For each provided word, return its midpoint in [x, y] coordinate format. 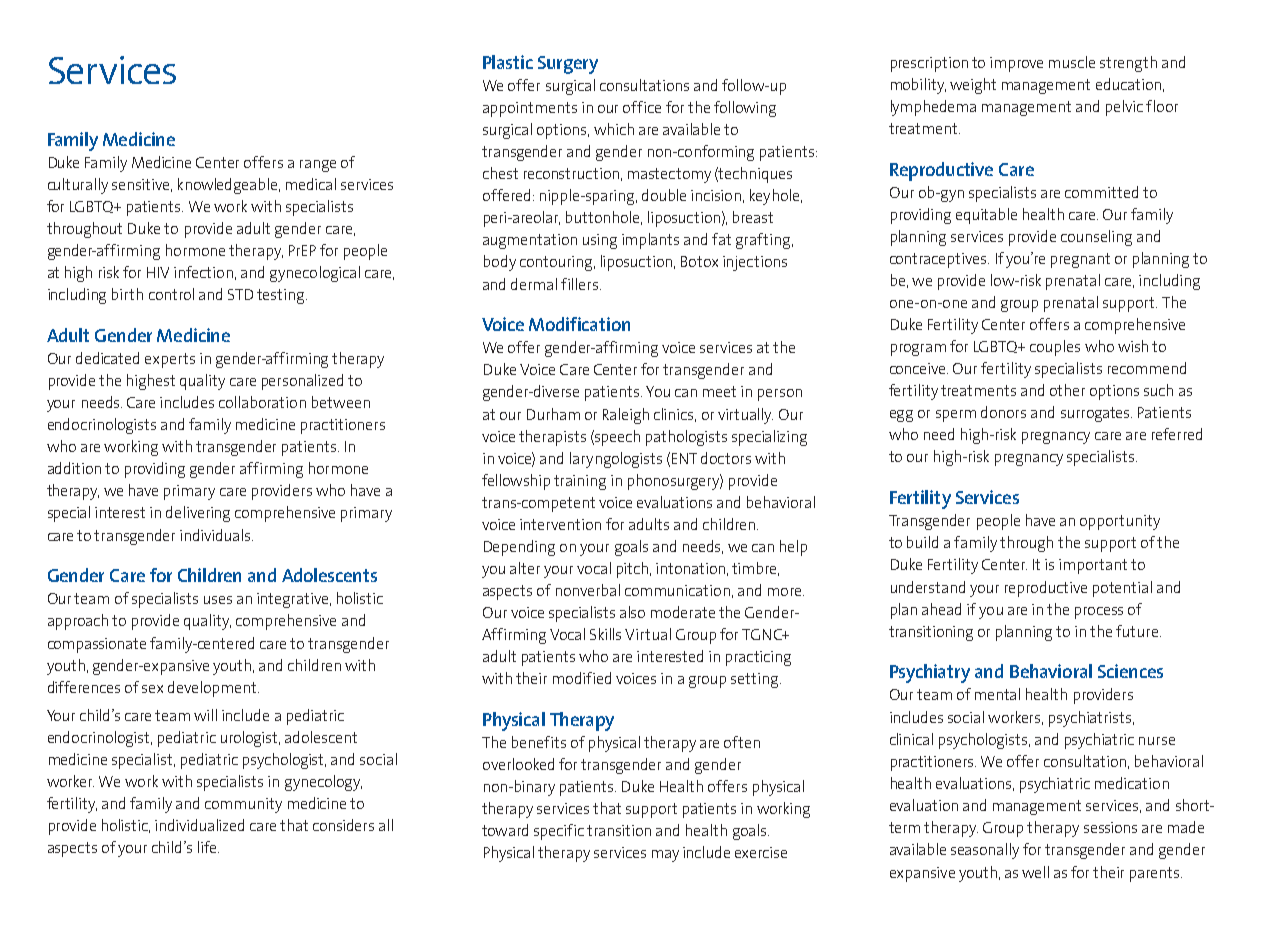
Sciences [1130, 671]
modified [582, 678]
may [665, 856]
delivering [198, 514]
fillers [581, 284]
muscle [1072, 62]
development [213, 689]
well [1035, 872]
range [318, 166]
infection [203, 272]
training [580, 482]
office [642, 107]
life [208, 847]
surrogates [1096, 414]
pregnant [1080, 260]
